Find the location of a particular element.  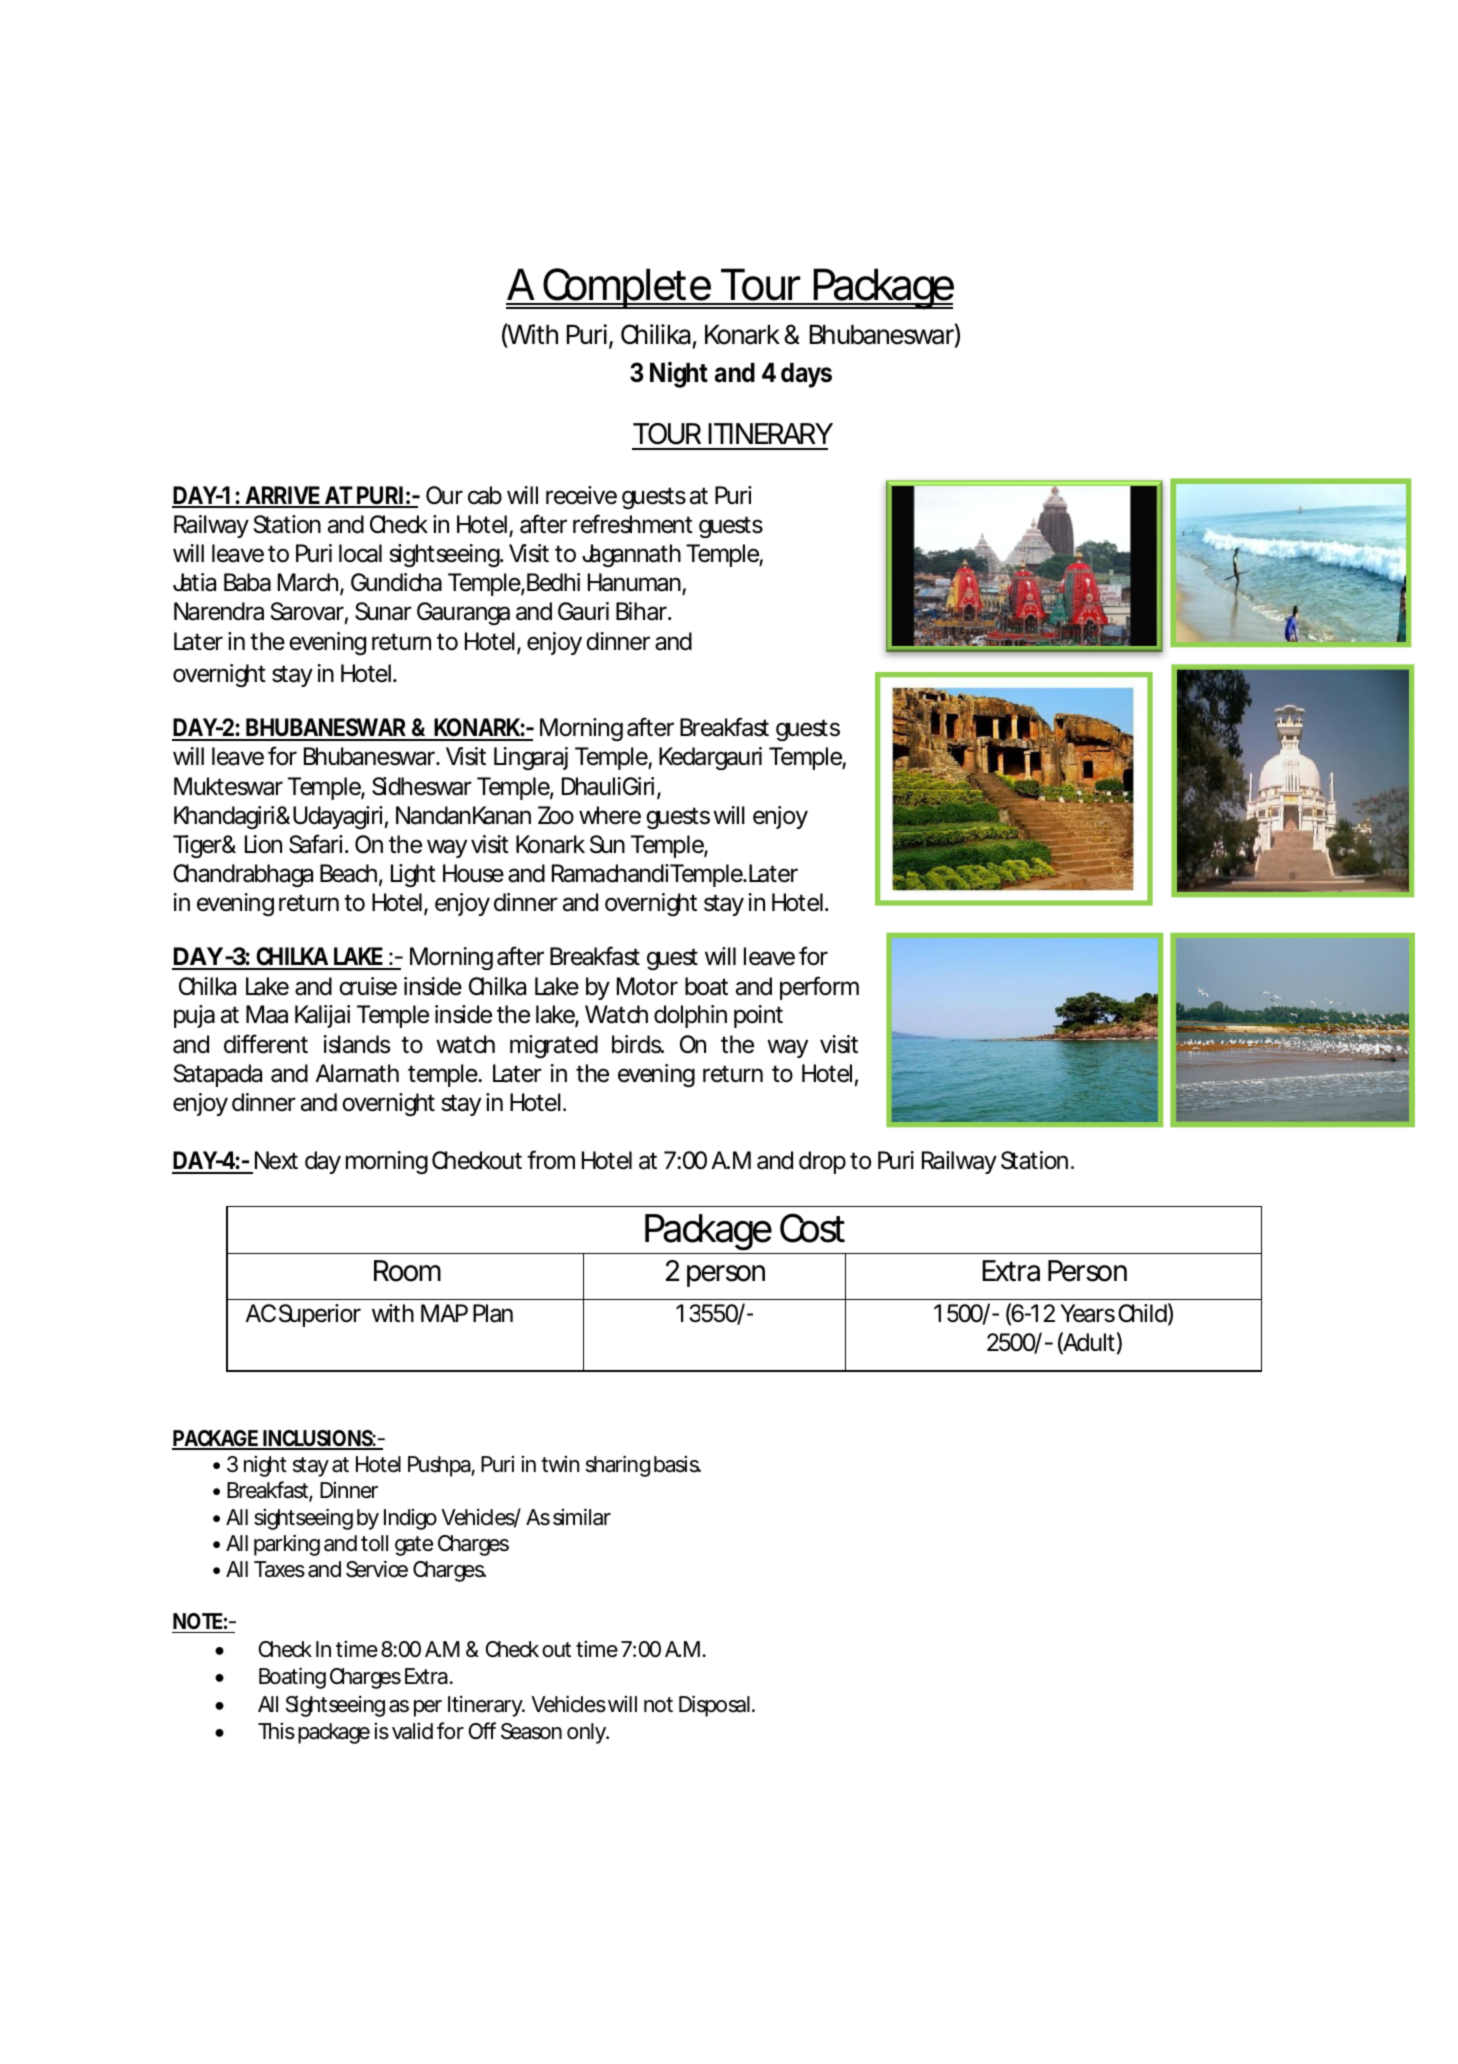

Motor is located at coordinates (647, 986).
